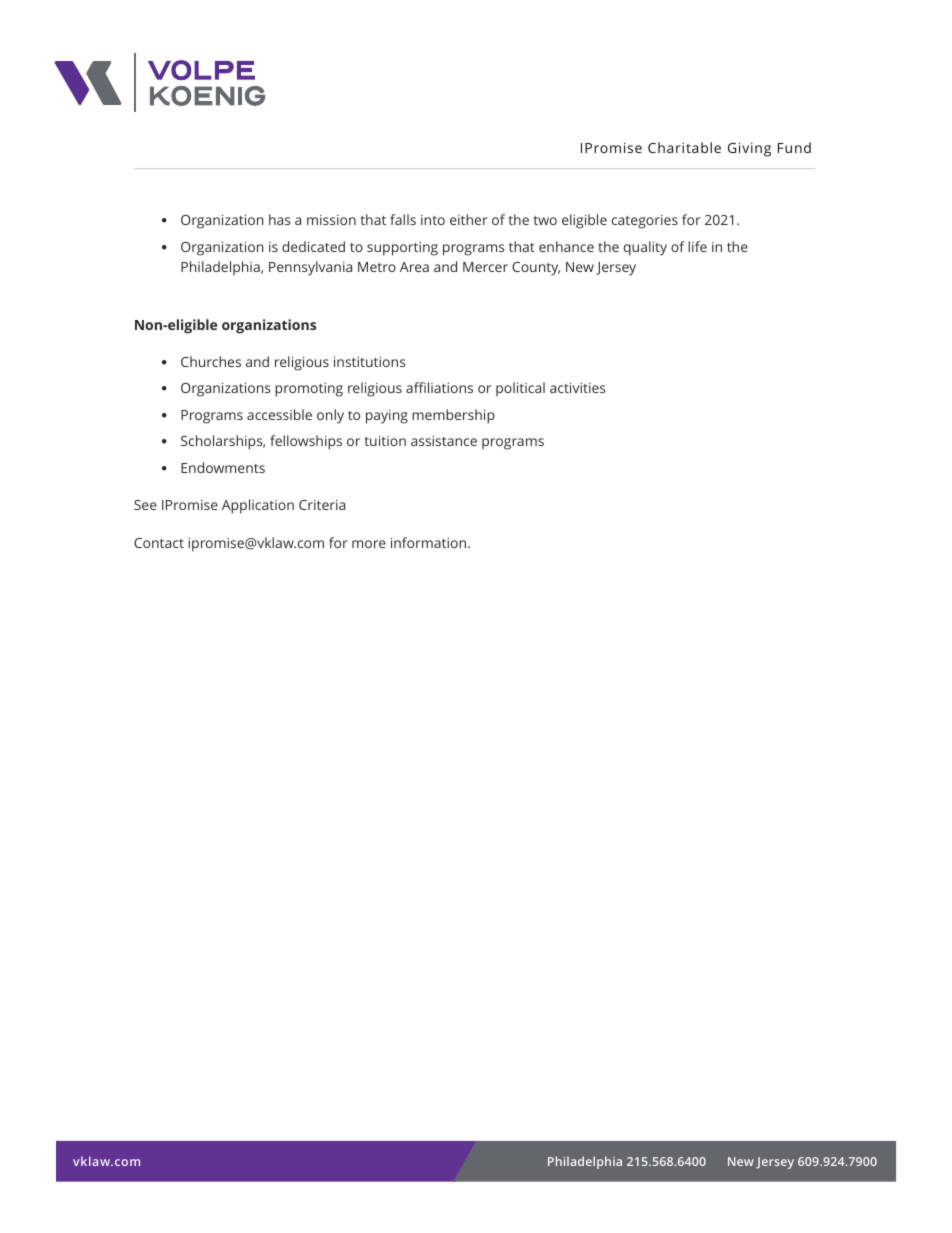 The image size is (952, 1233). I want to click on life, so click(697, 246).
